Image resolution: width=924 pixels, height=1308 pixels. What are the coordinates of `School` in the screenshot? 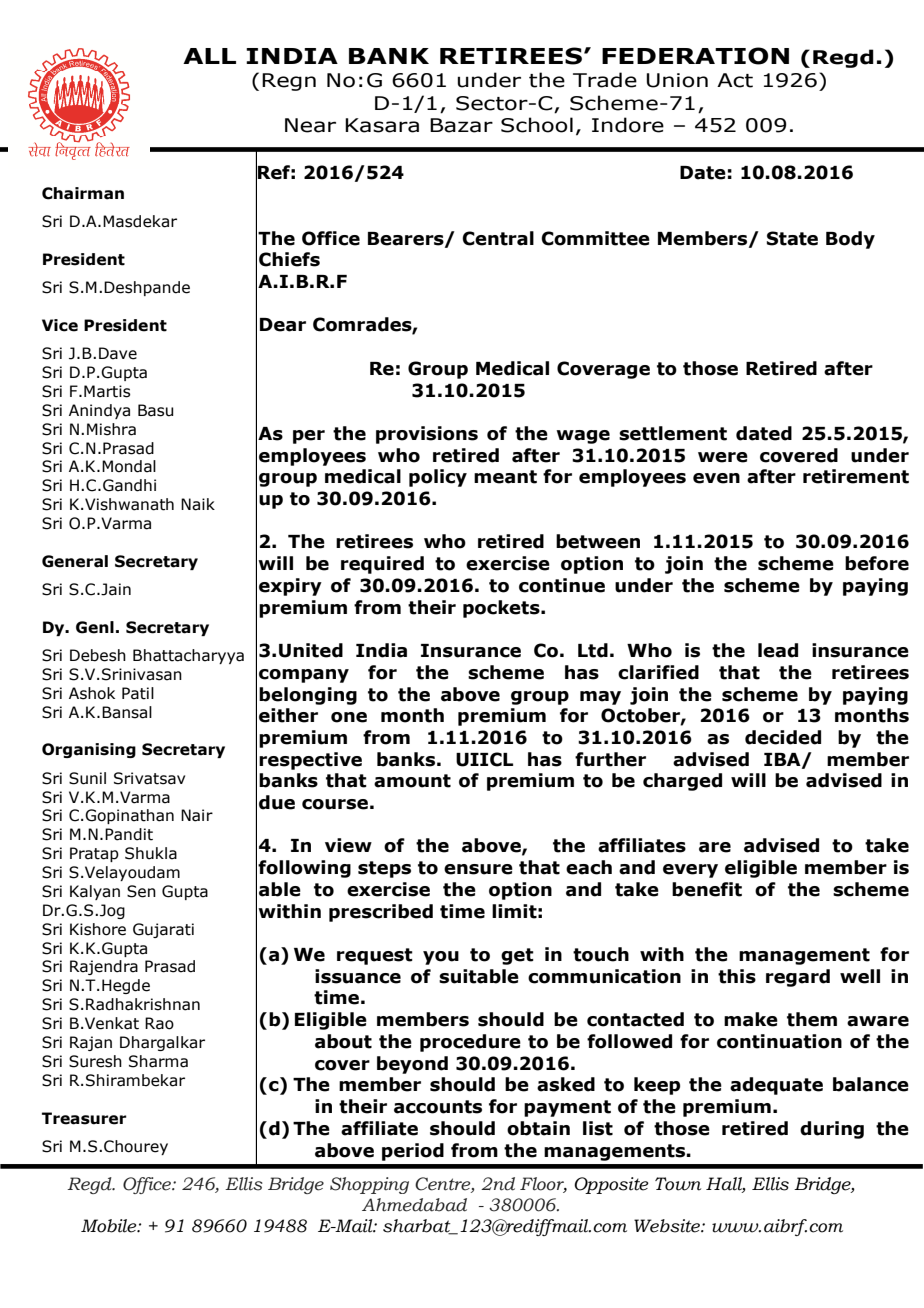 It's located at (537, 125).
